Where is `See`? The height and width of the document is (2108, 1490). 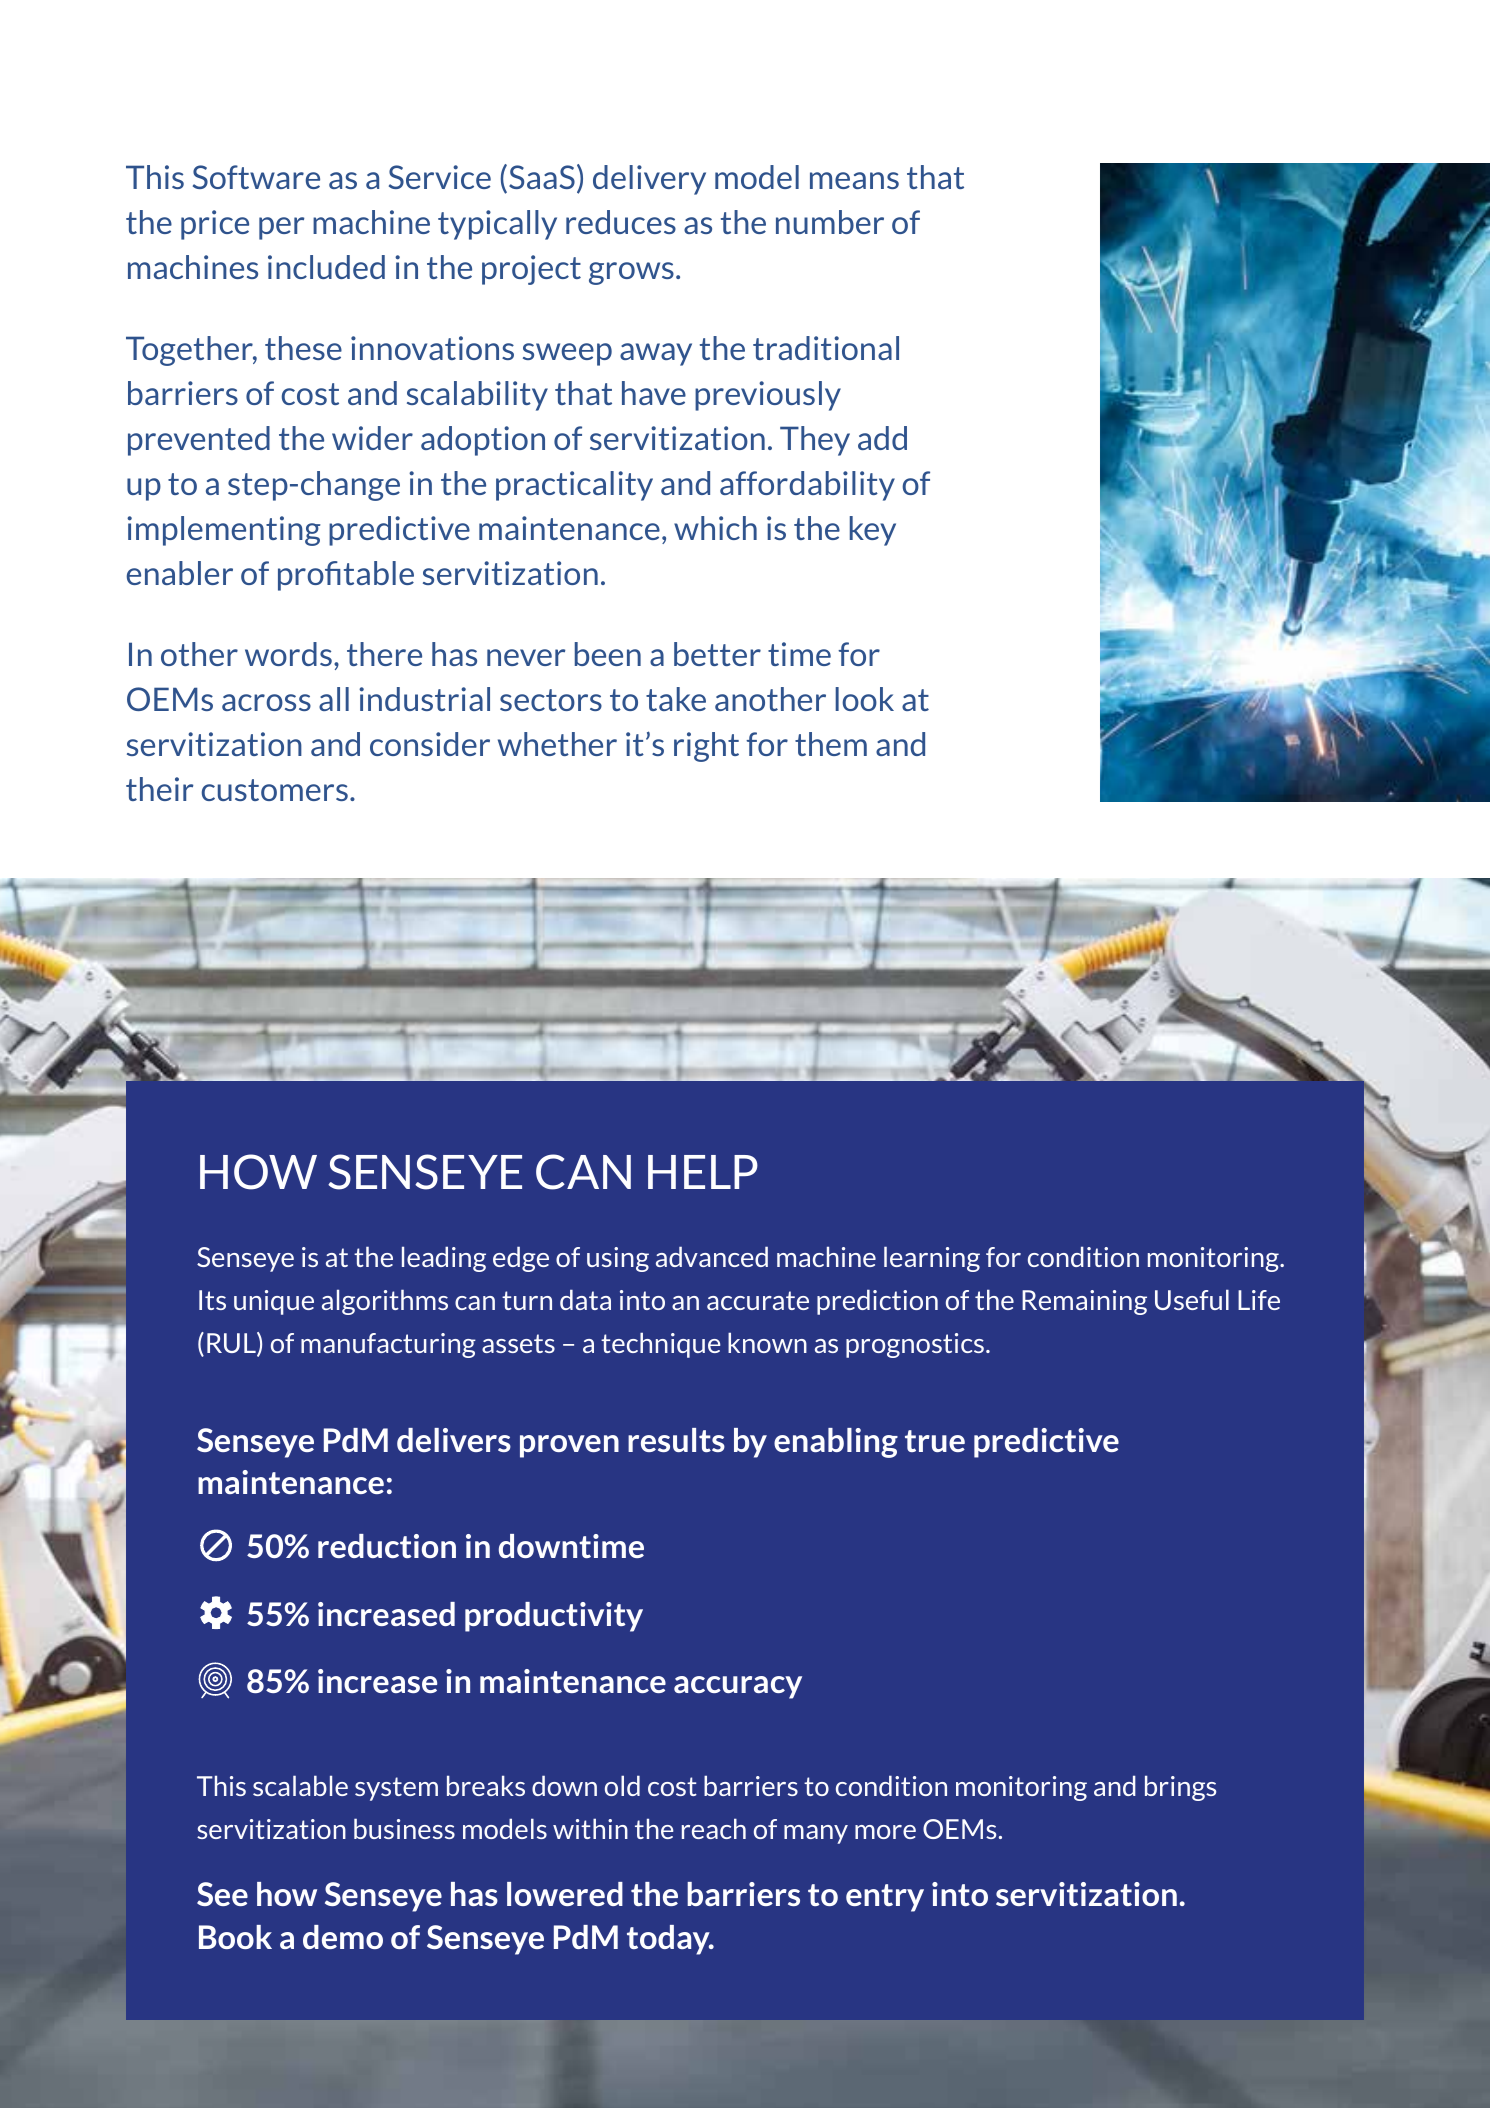 See is located at coordinates (222, 1894).
